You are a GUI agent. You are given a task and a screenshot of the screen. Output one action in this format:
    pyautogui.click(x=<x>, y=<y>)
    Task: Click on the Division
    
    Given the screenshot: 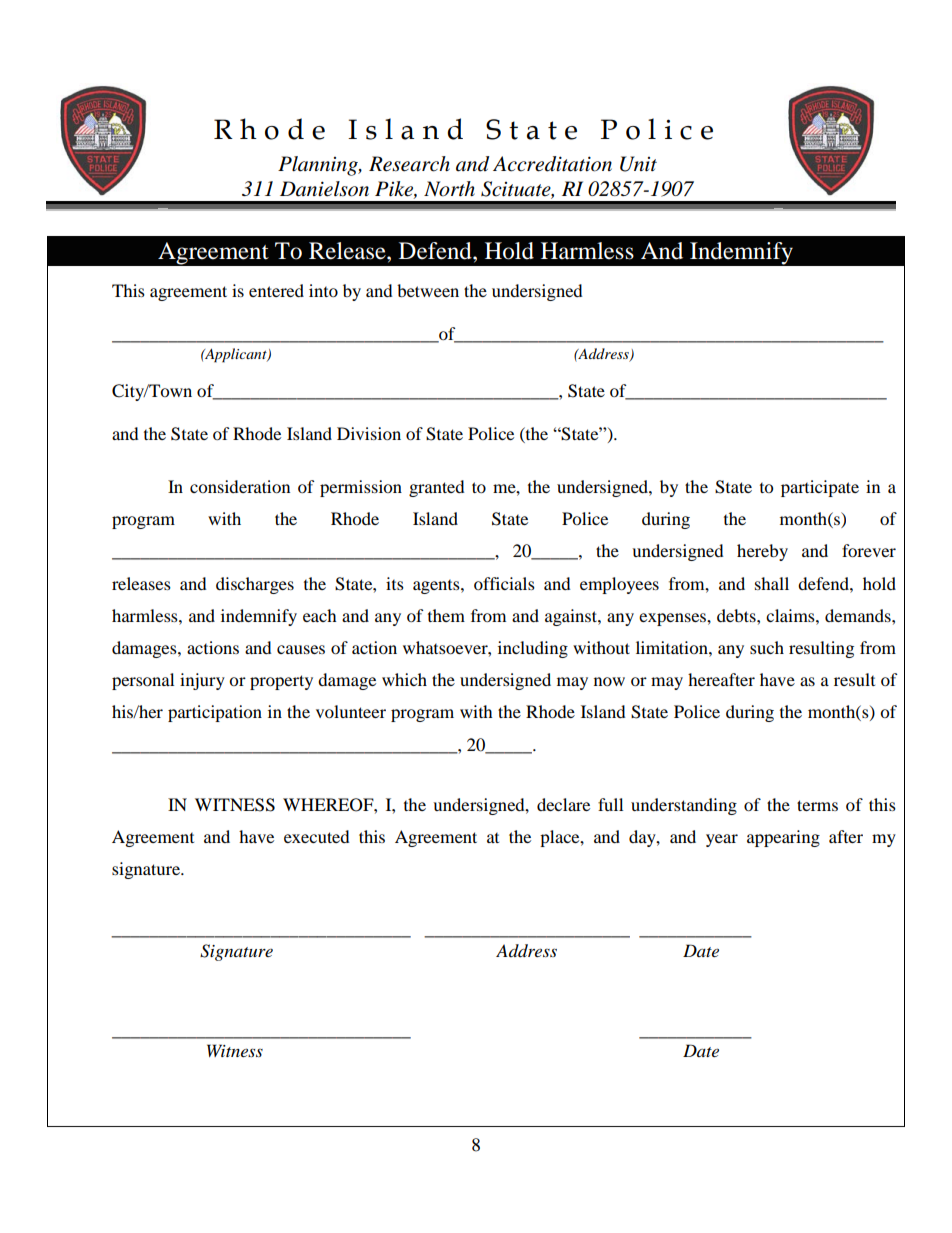 What is the action you would take?
    pyautogui.click(x=369, y=433)
